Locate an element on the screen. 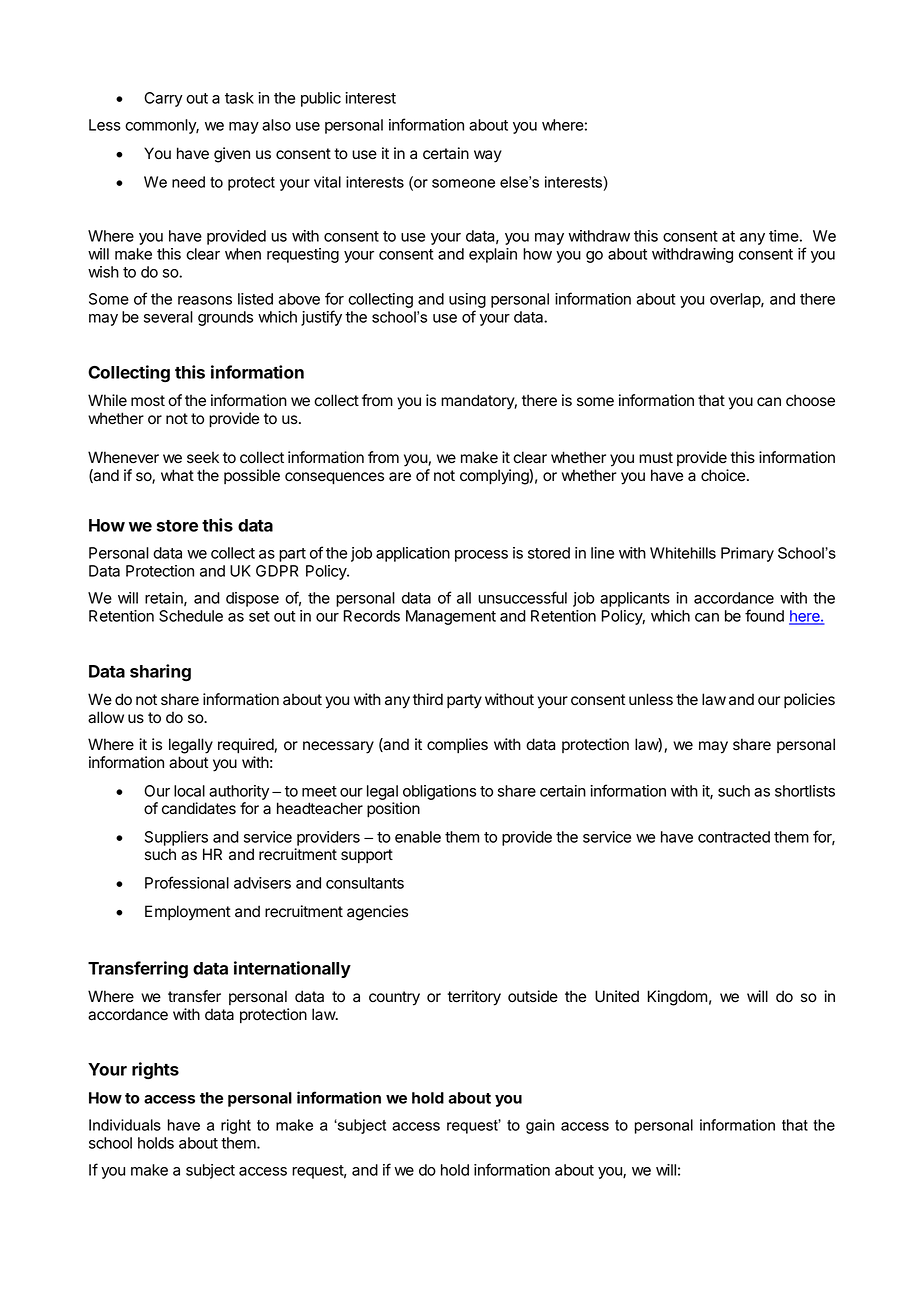 This screenshot has height=1309, width=924. enable is located at coordinates (418, 837).
